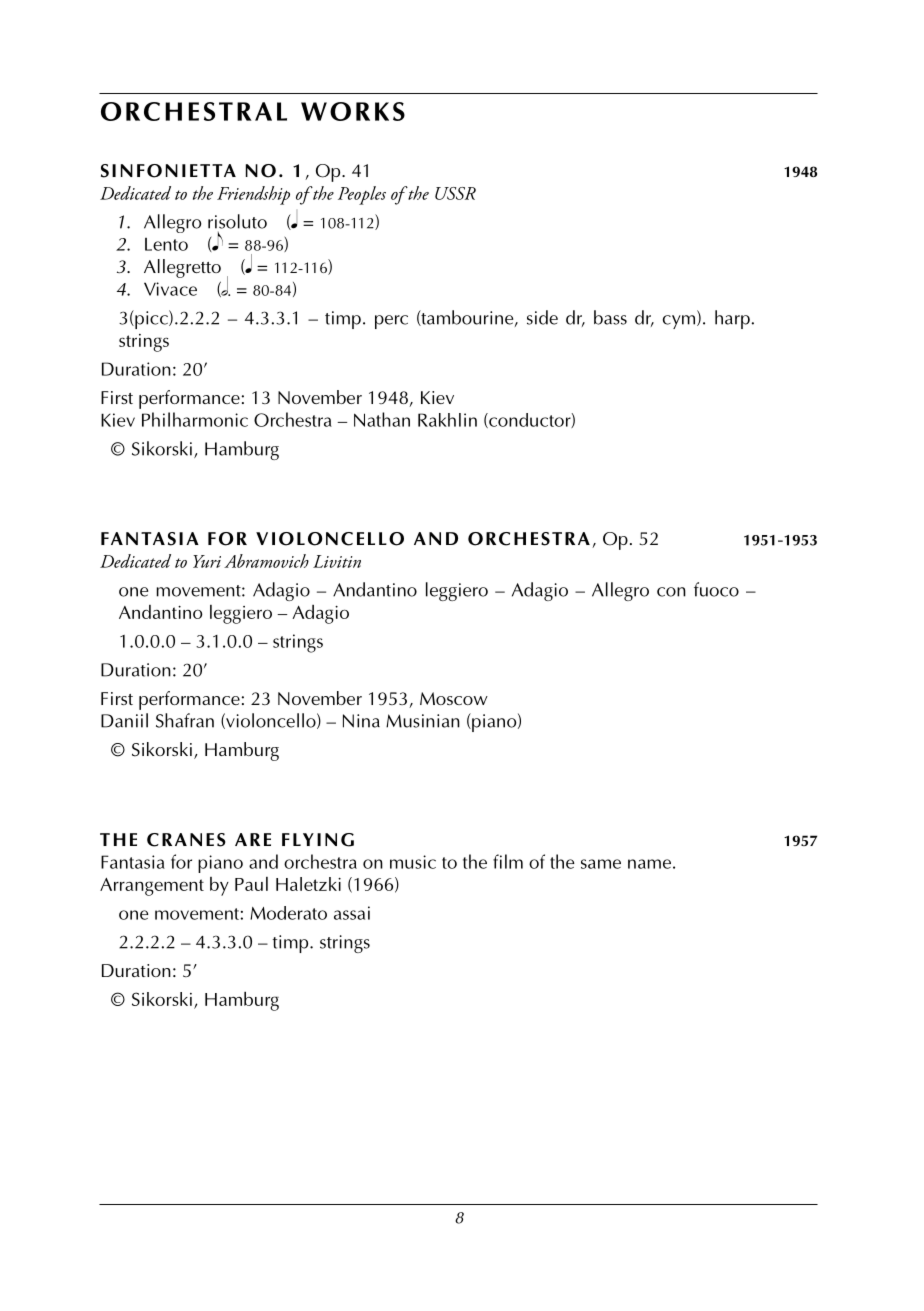 Image resolution: width=924 pixels, height=1311 pixels. What do you see at coordinates (455, 193) in the document?
I see `USSR` at bounding box center [455, 193].
